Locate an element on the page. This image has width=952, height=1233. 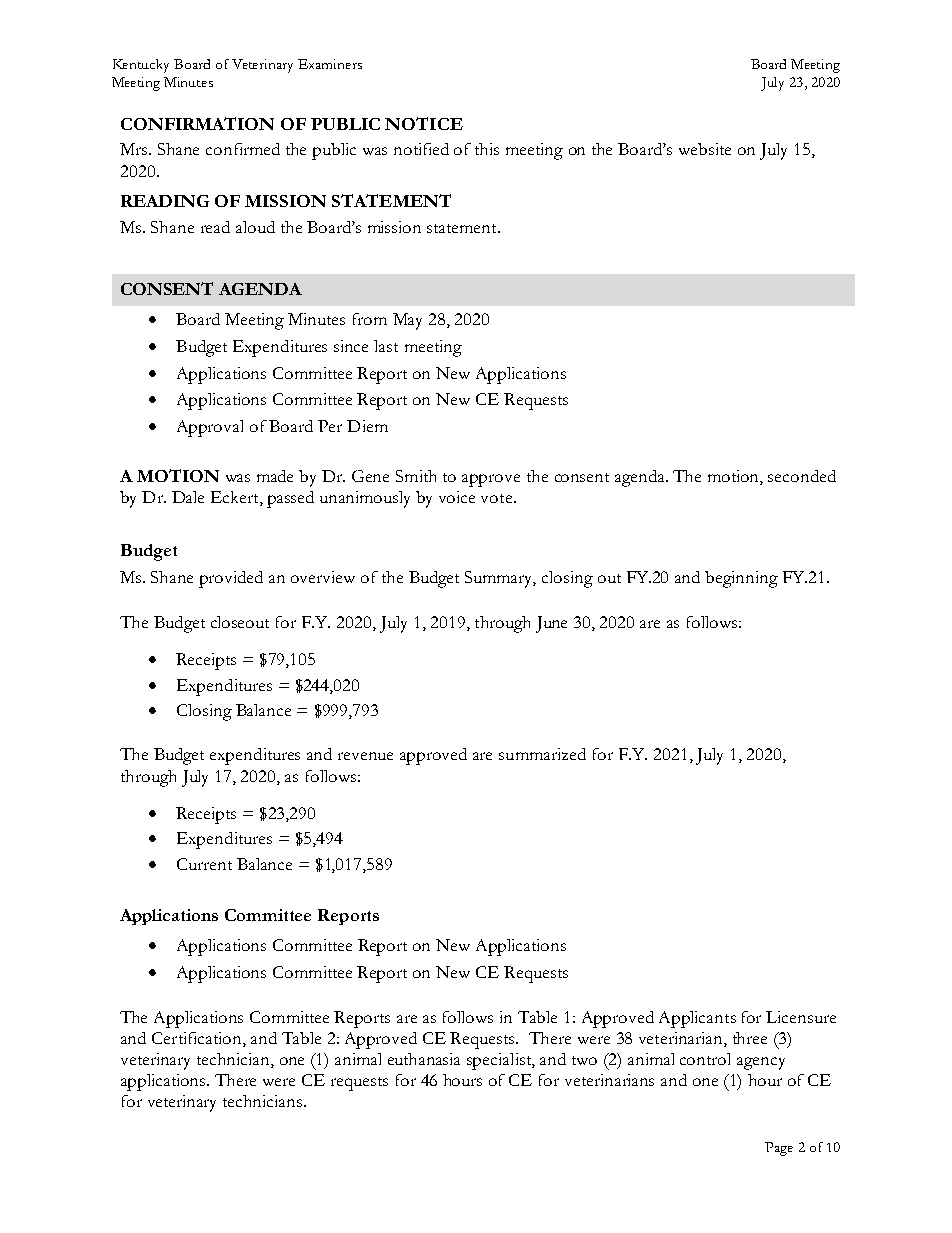
website is located at coordinates (705, 149).
